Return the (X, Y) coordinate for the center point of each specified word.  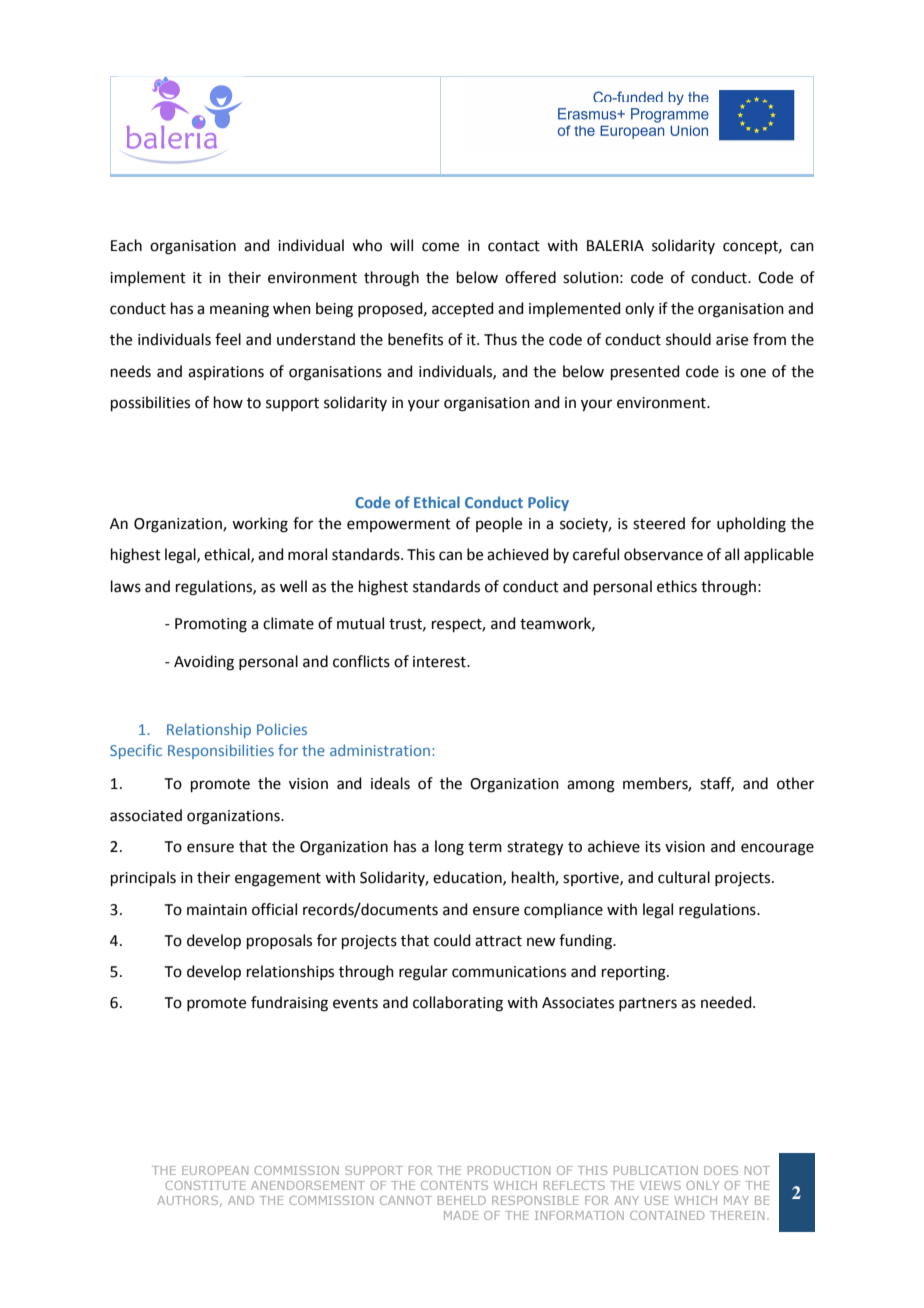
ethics (677, 586)
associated (146, 815)
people (499, 524)
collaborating (458, 1004)
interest (440, 662)
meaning (239, 310)
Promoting (211, 625)
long (449, 848)
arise (732, 340)
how (228, 402)
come (440, 247)
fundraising (289, 1004)
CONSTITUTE (205, 1185)
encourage (777, 849)
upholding (751, 525)
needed (727, 1002)
